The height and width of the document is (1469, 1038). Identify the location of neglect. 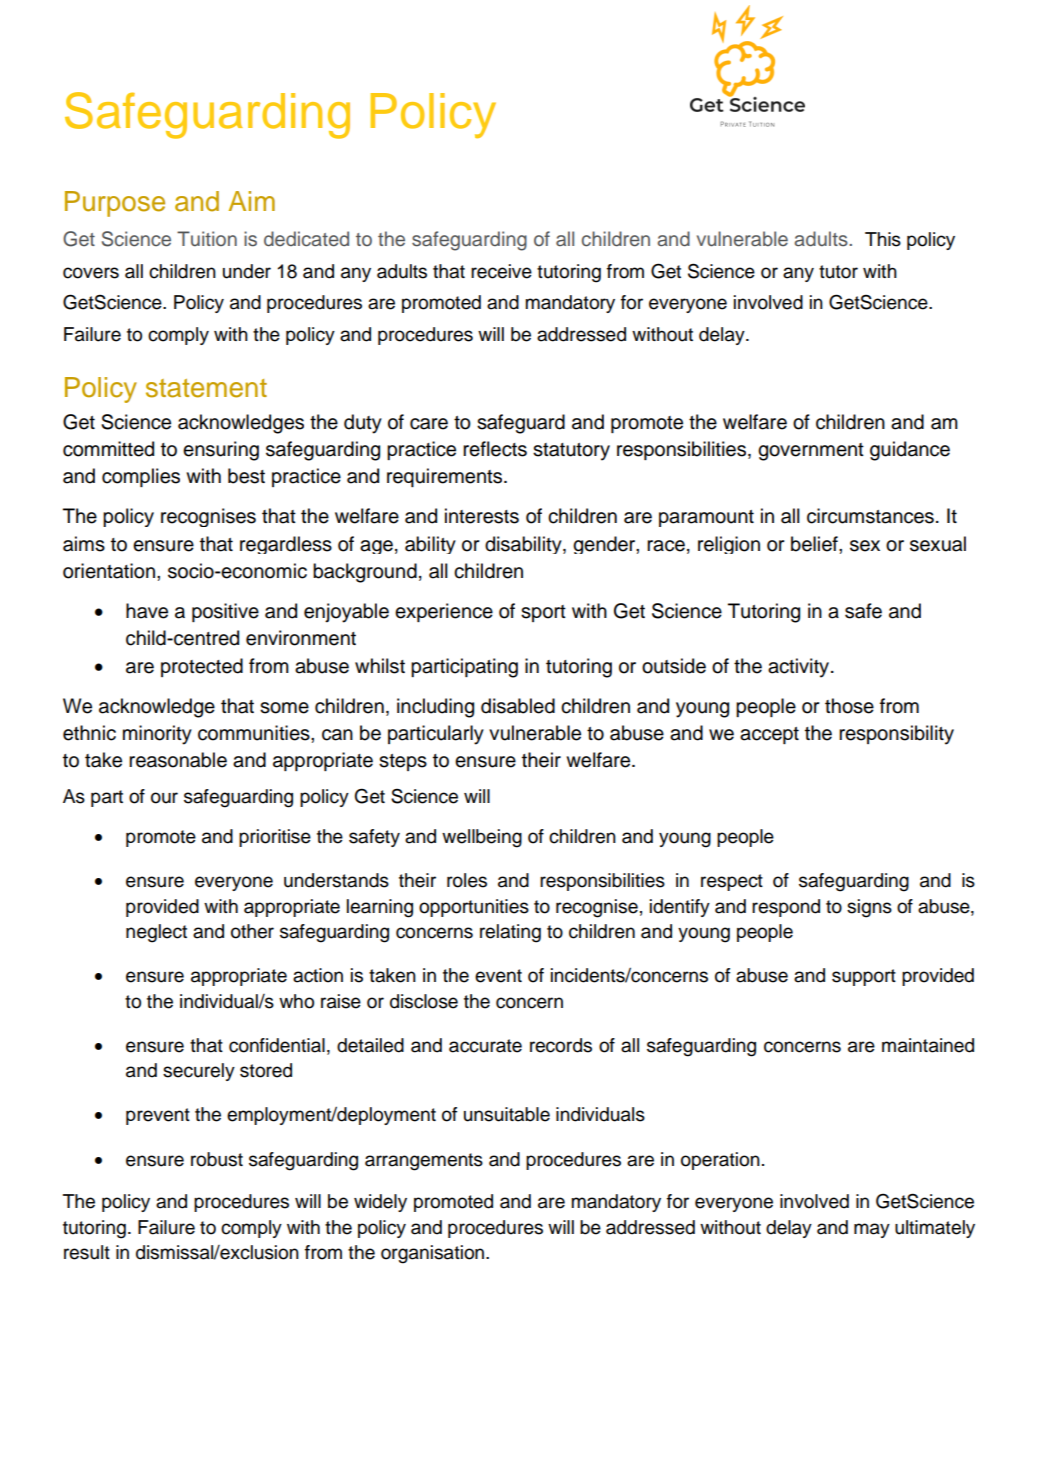
(156, 933).
